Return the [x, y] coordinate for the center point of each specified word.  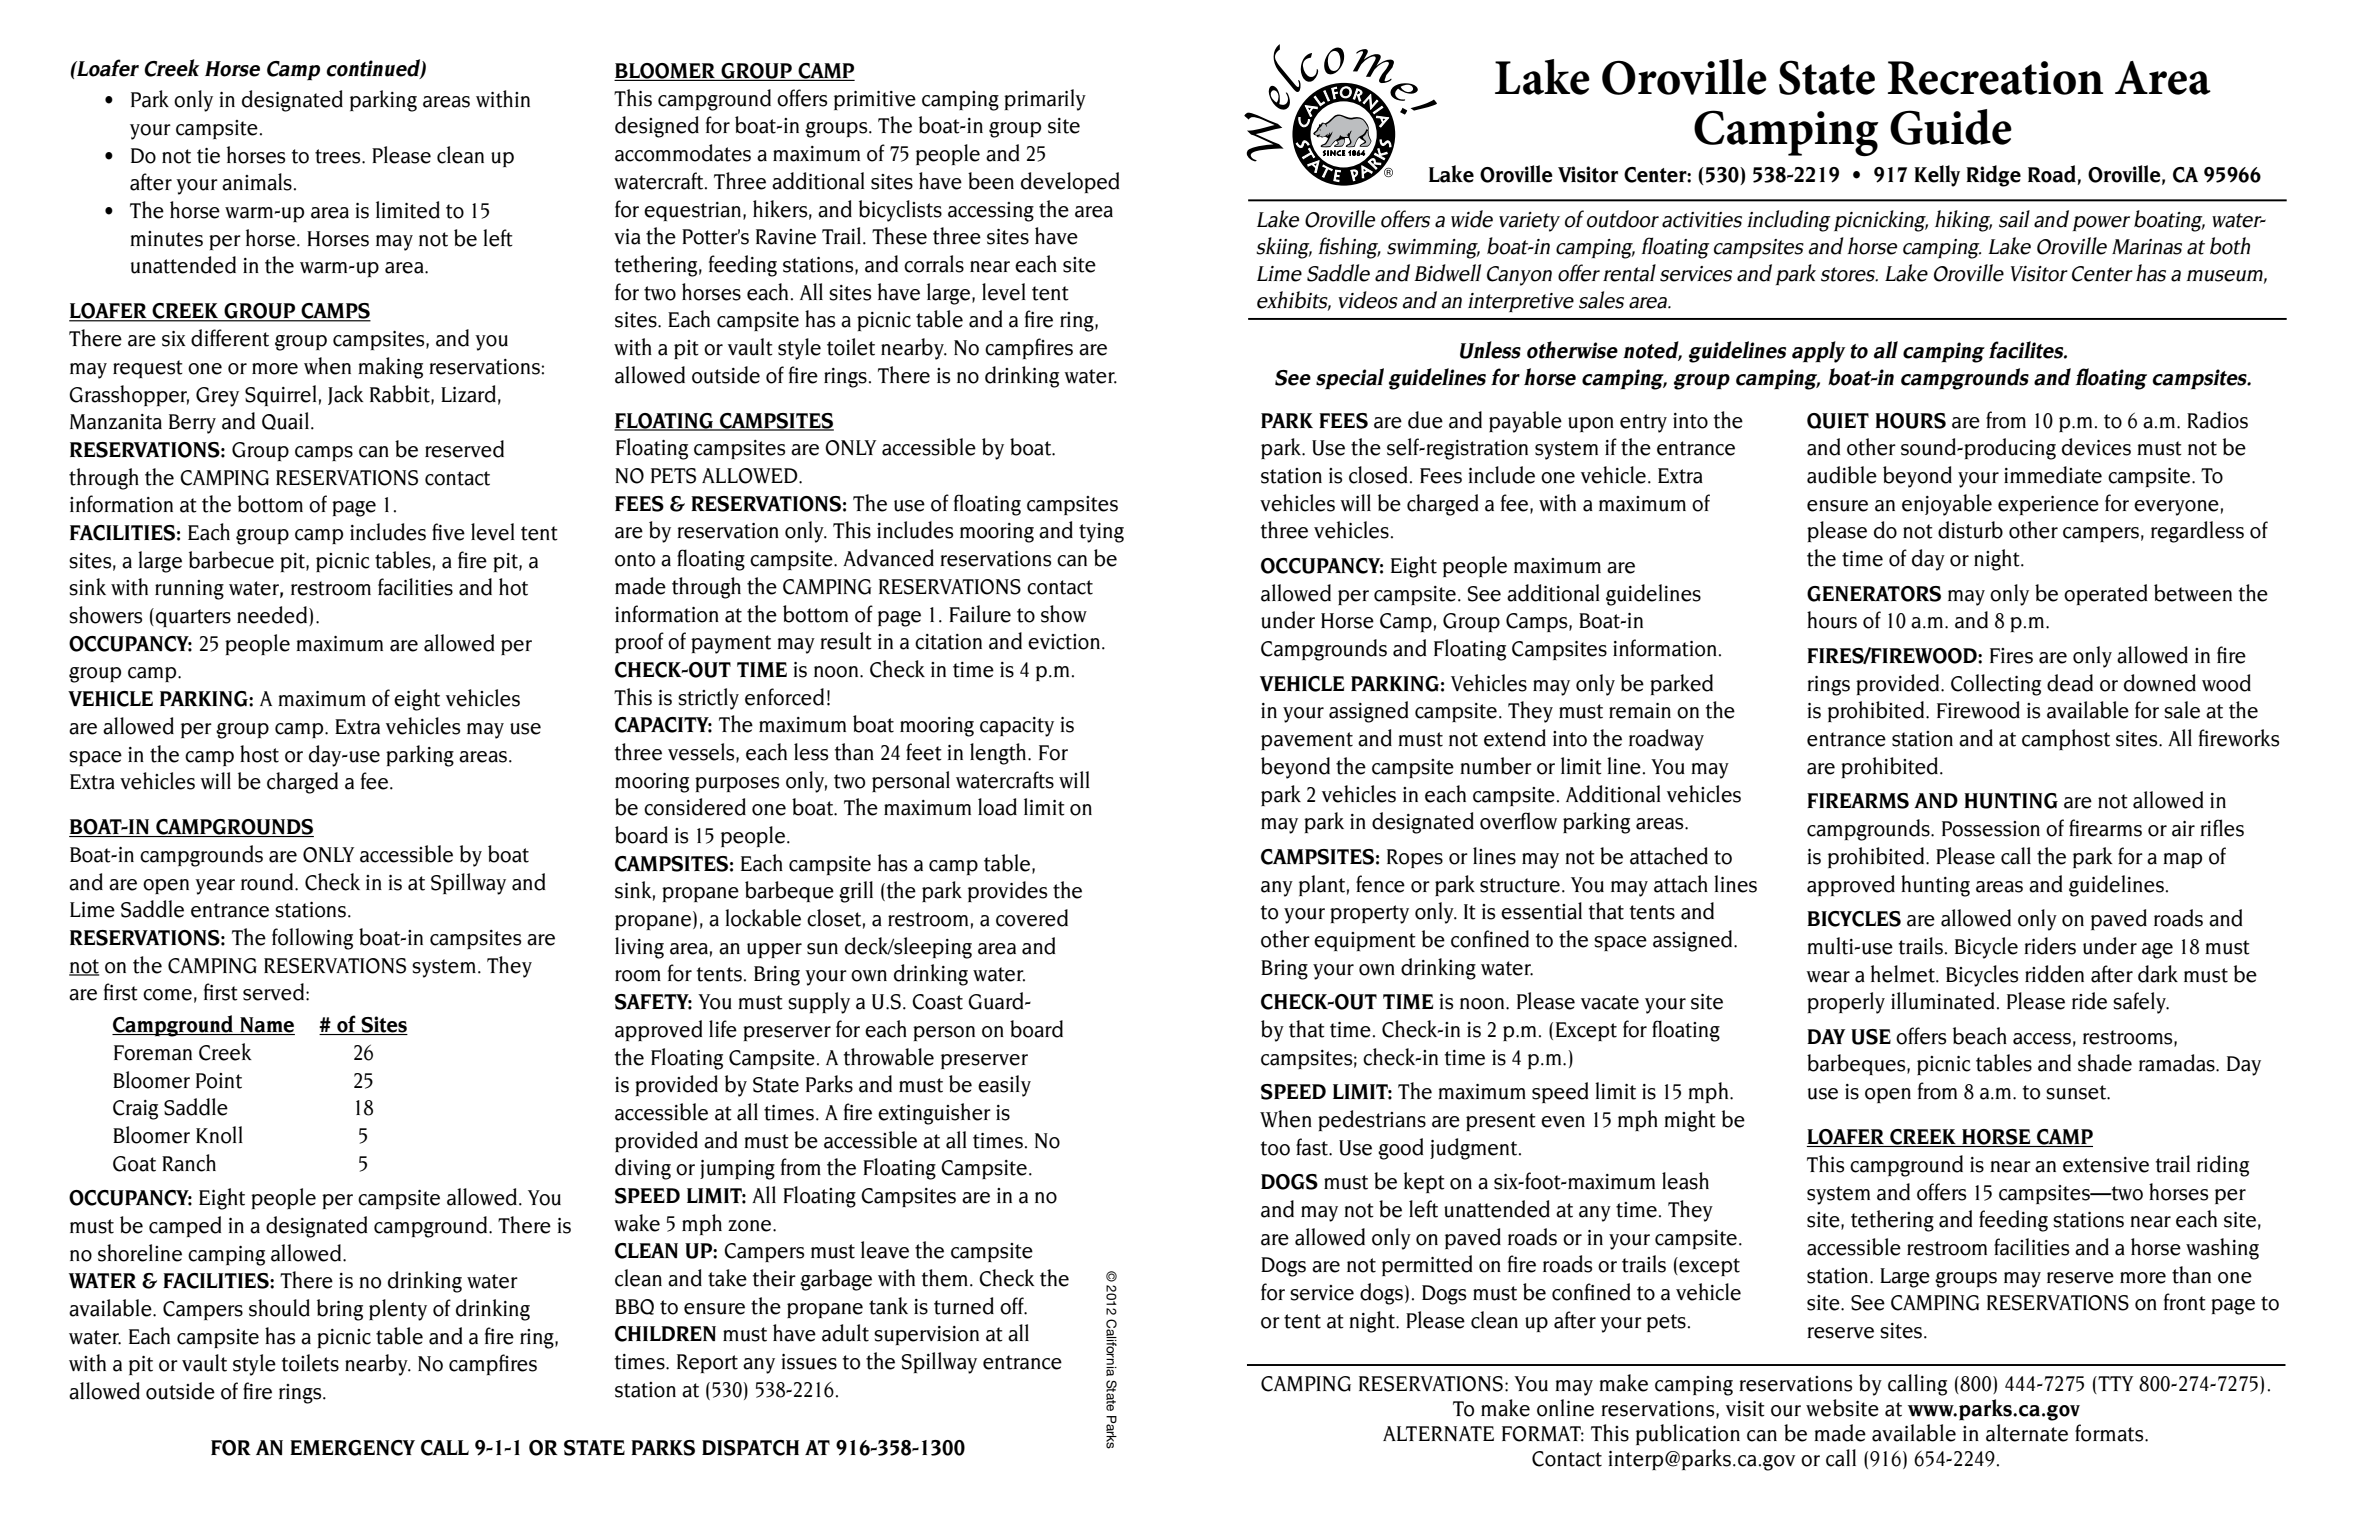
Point [219, 1081]
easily [1004, 1086]
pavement [1307, 741]
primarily [1045, 100]
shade [2105, 1063]
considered [695, 807]
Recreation [1995, 78]
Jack [346, 395]
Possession [1991, 829]
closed [1378, 475]
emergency [352, 1448]
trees [339, 156]
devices [2096, 447]
